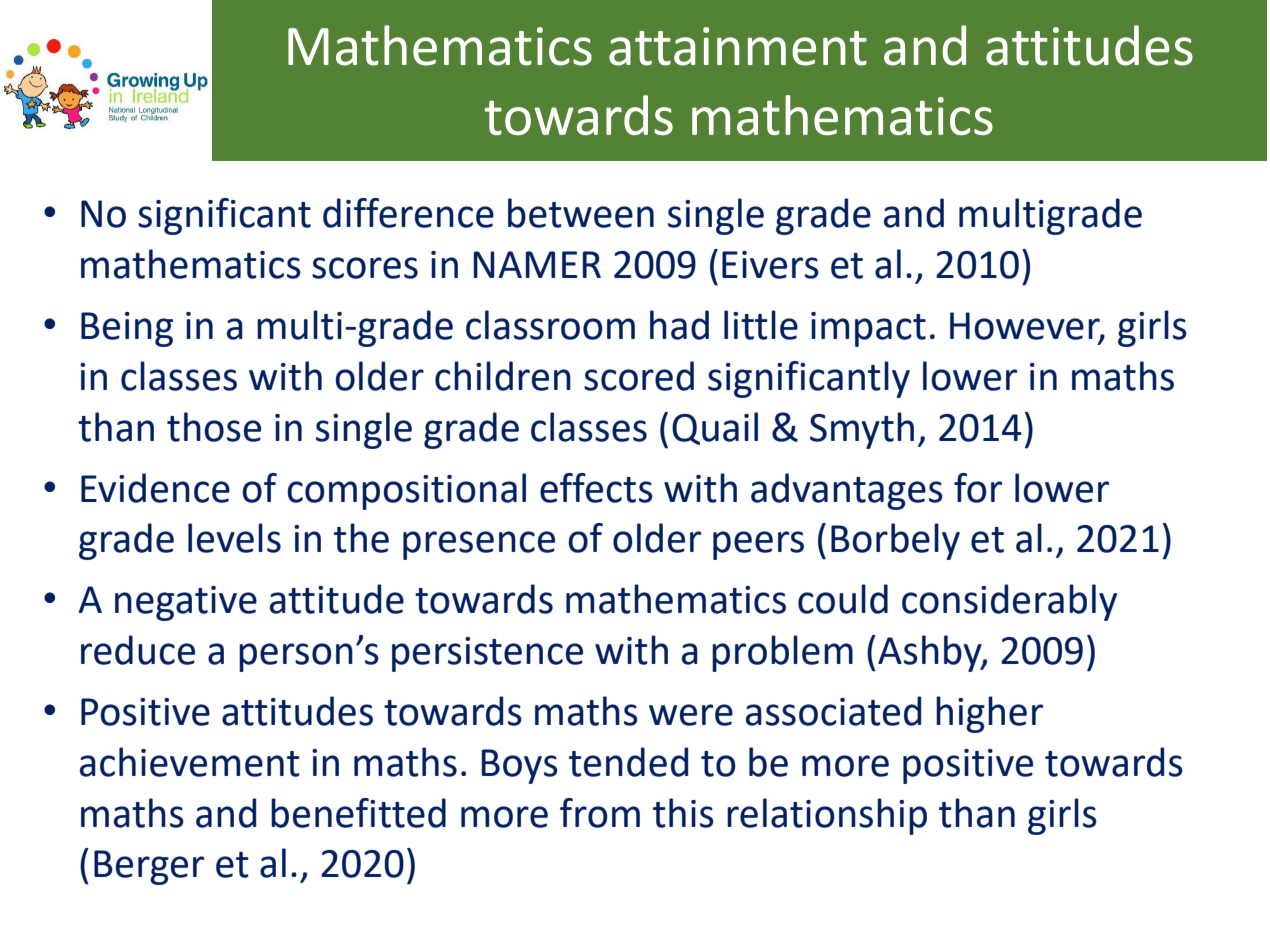  Describe the element at coordinates (408, 213) in the screenshot. I see `difference` at that location.
